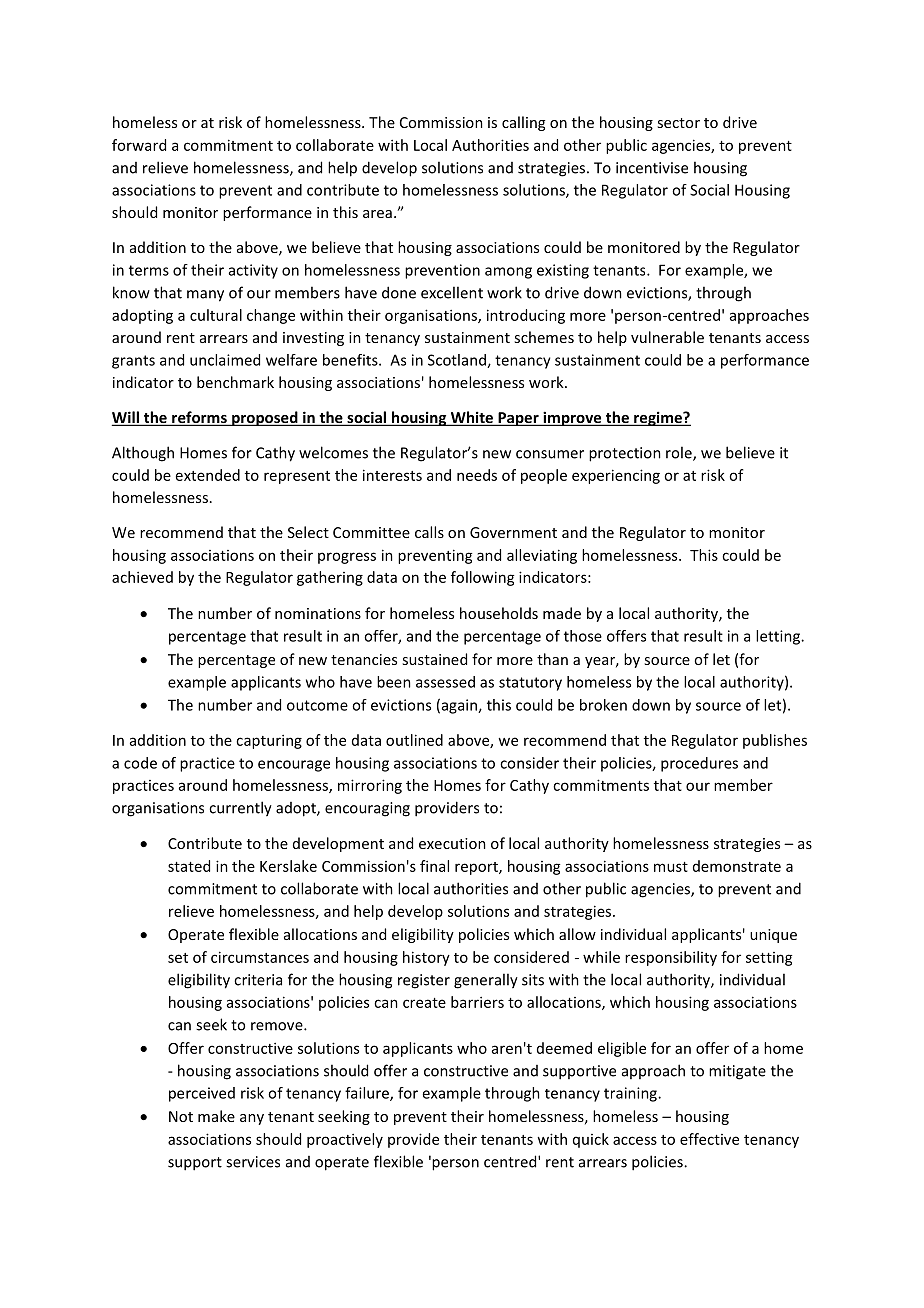  I want to click on forward, so click(139, 145).
